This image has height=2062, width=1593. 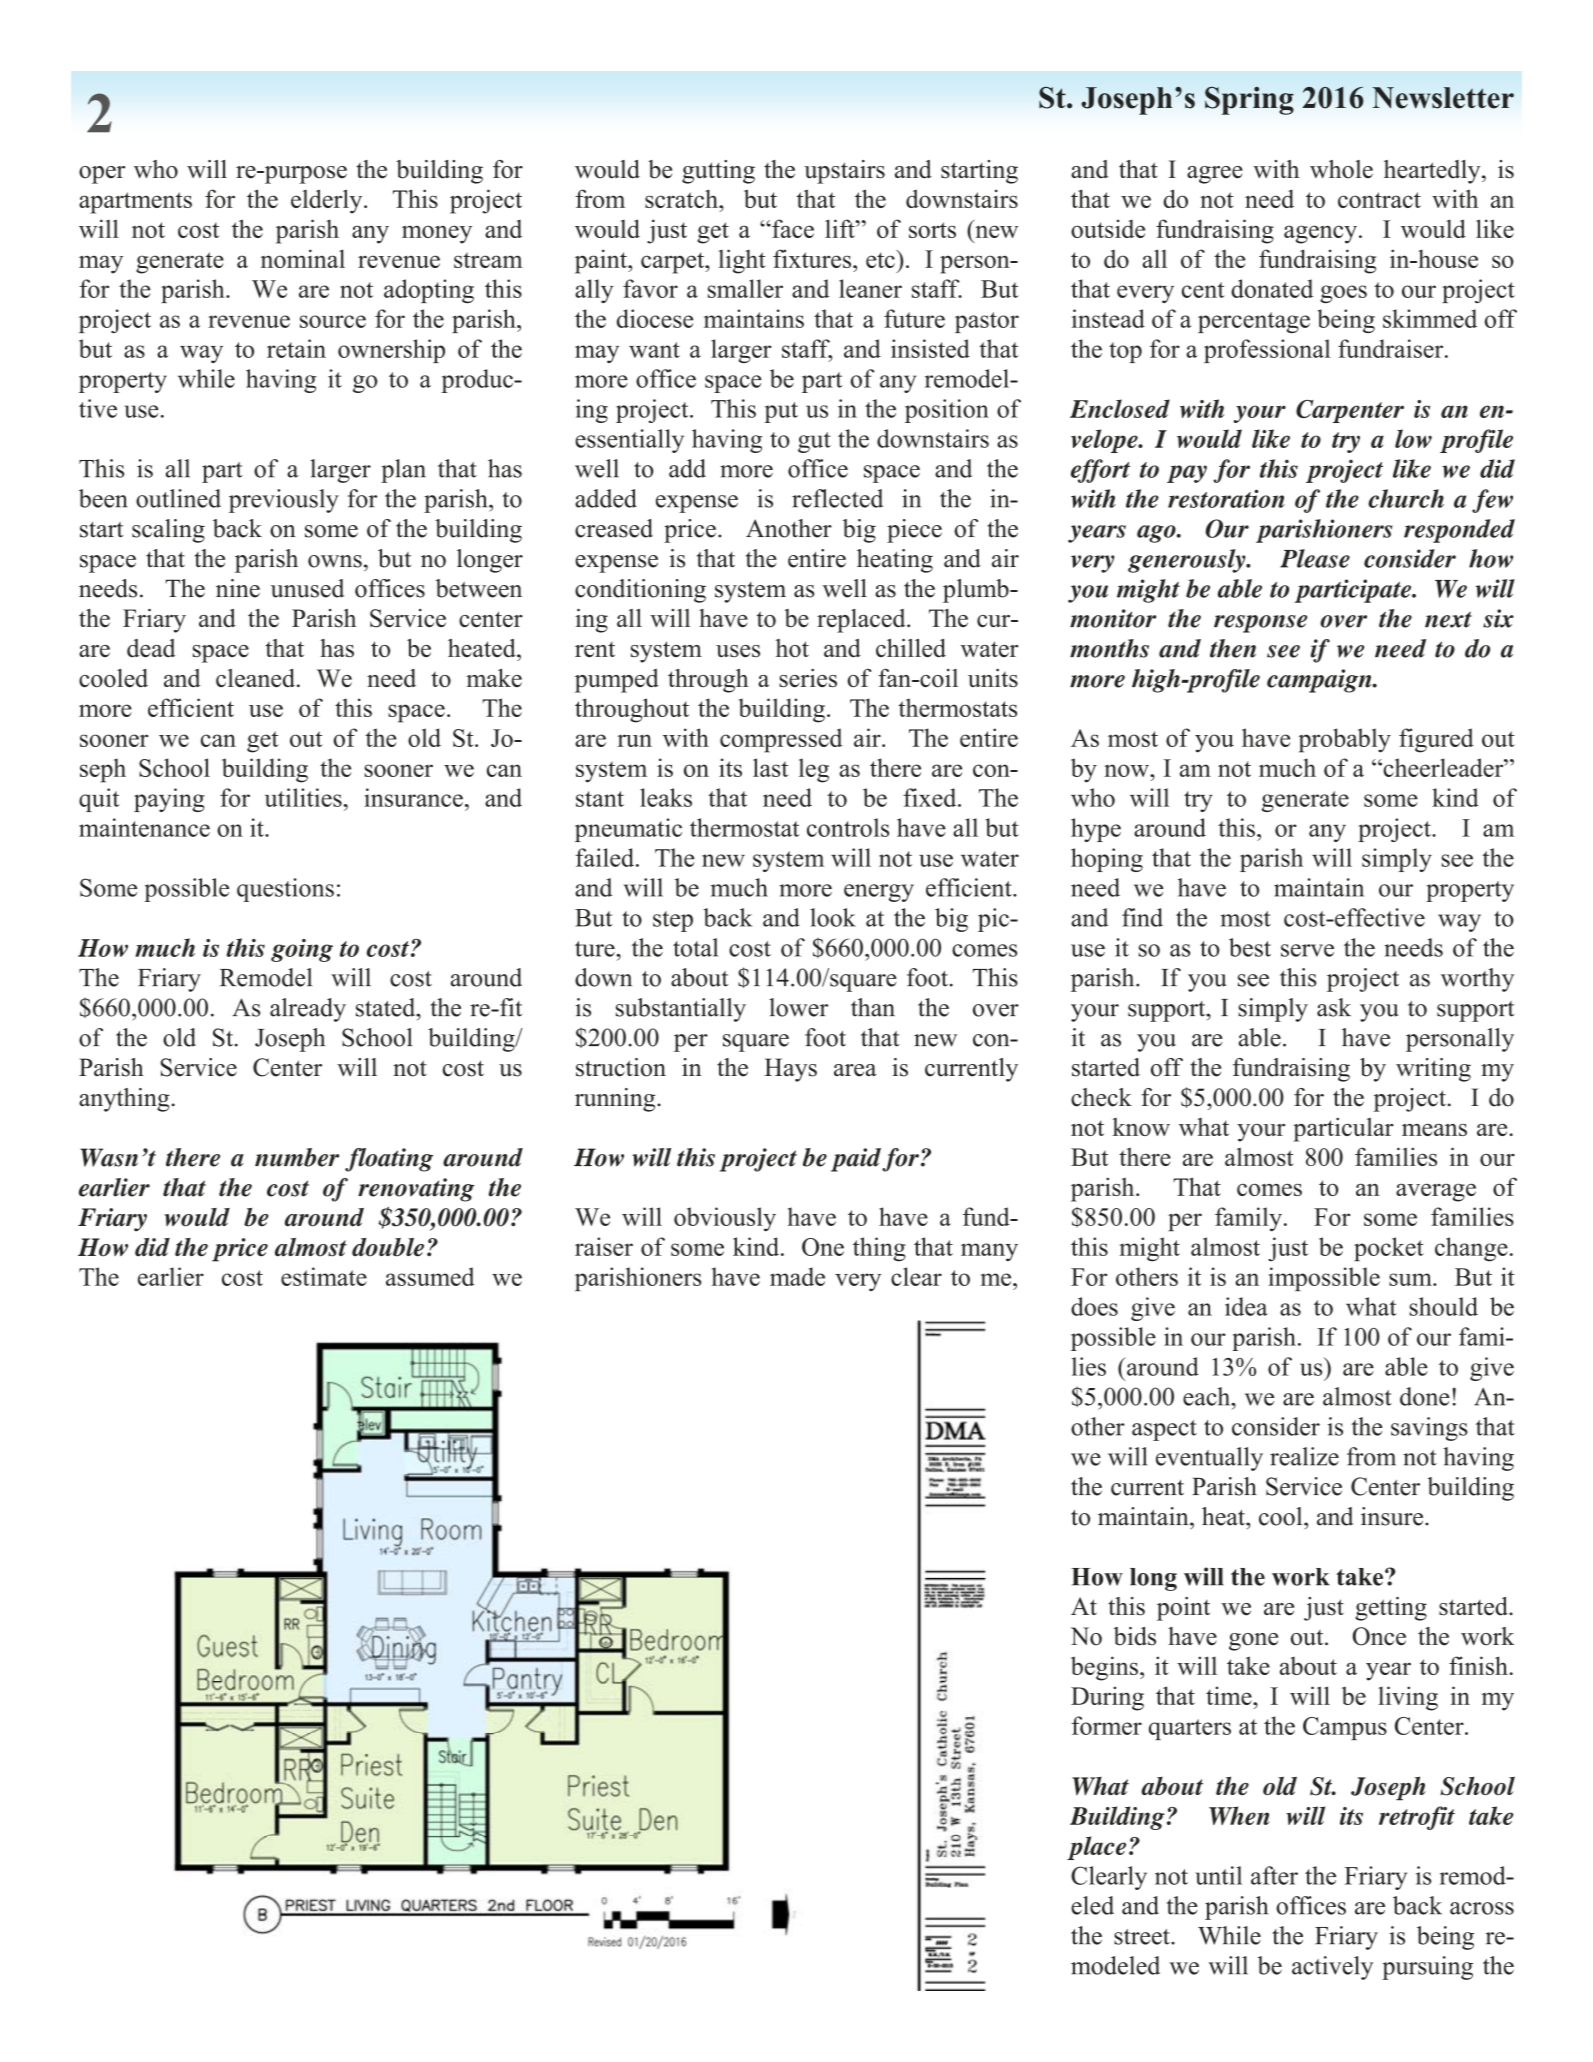 I want to click on whole, so click(x=1341, y=169).
